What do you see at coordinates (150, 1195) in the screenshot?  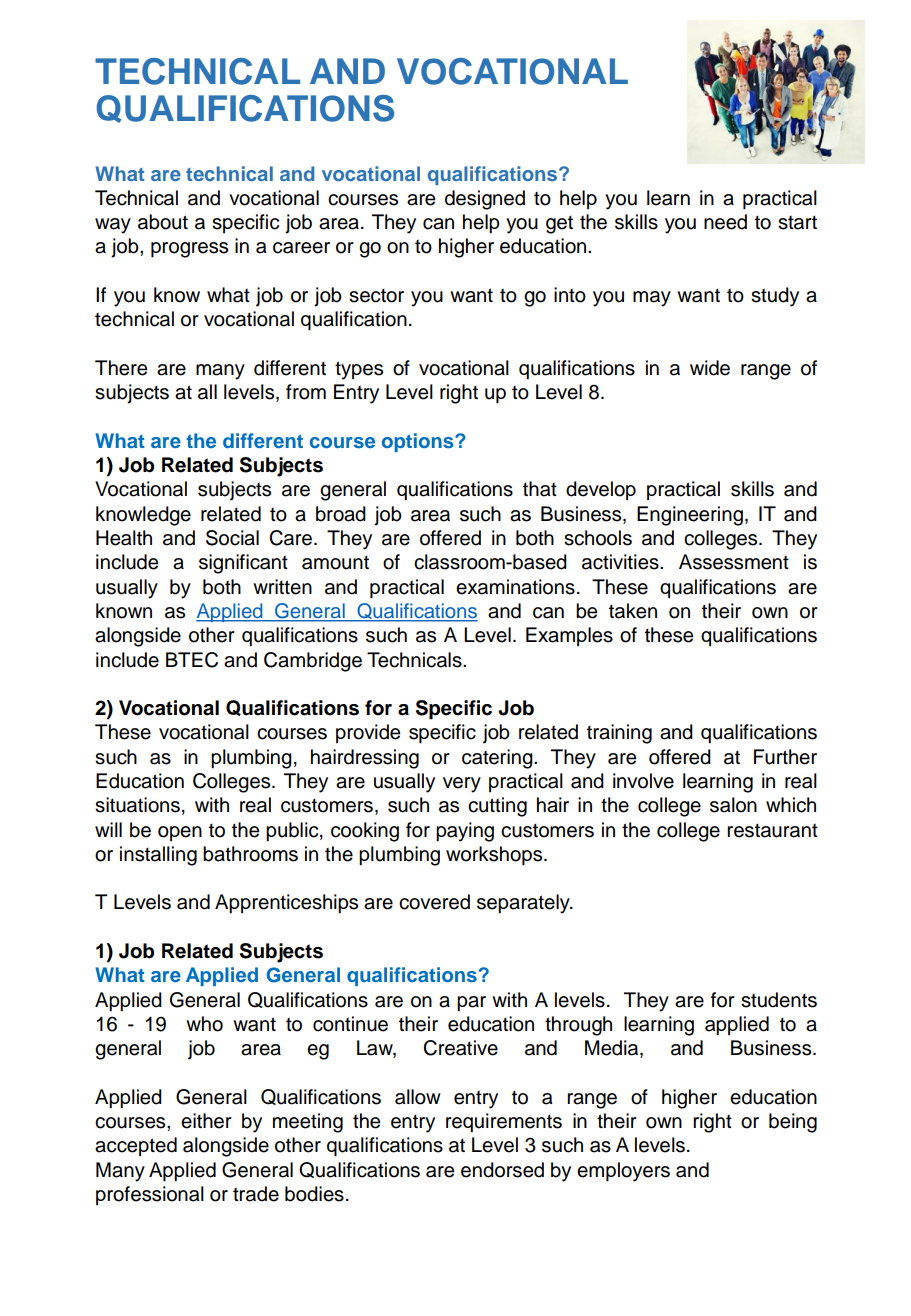 I see `professional` at bounding box center [150, 1195].
